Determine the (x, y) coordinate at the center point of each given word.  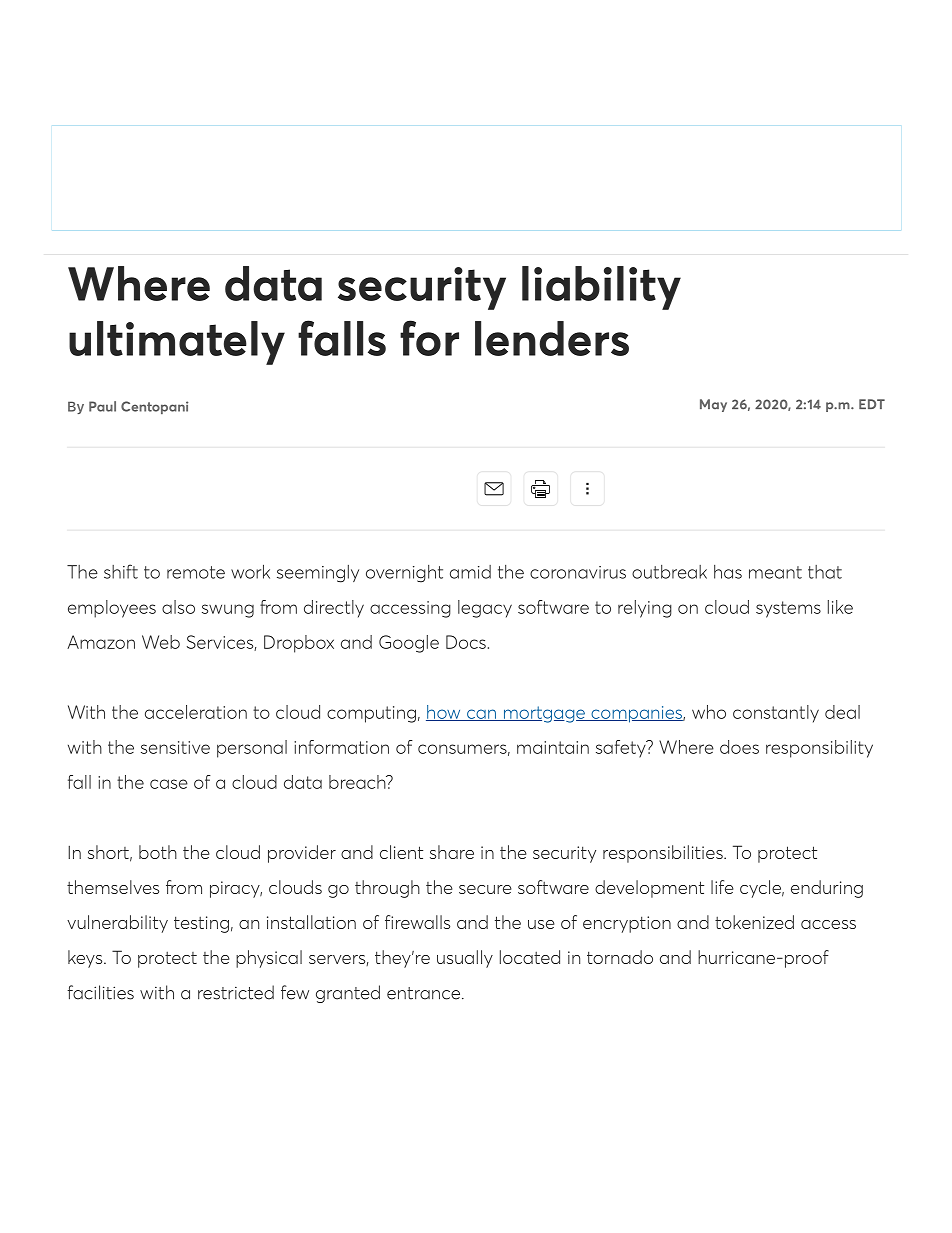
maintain (553, 747)
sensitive (175, 747)
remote (196, 572)
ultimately (177, 343)
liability (601, 288)
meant (775, 572)
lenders (552, 338)
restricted (236, 992)
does (739, 747)
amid (470, 572)
